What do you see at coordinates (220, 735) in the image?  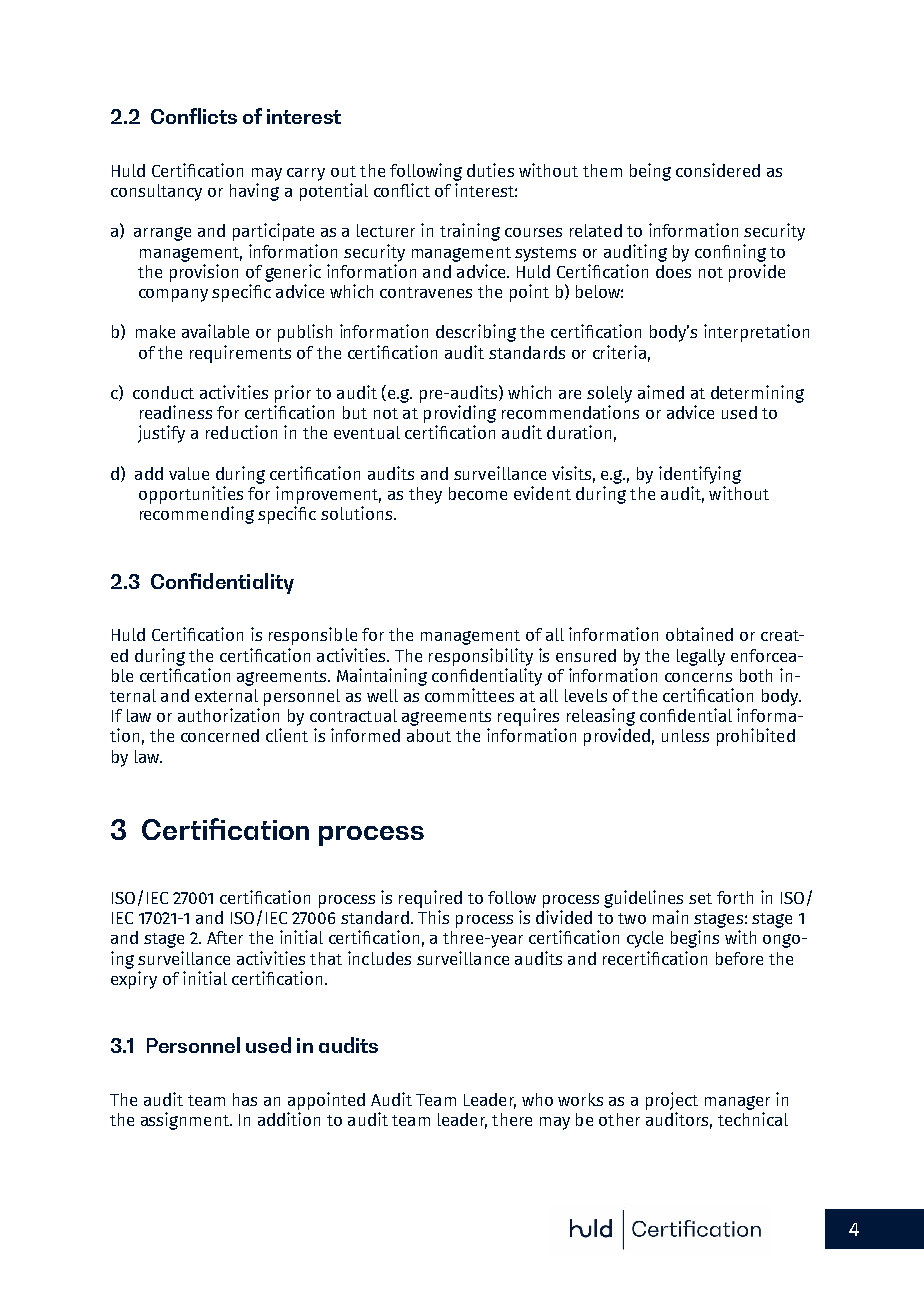 I see `concerned` at bounding box center [220, 735].
